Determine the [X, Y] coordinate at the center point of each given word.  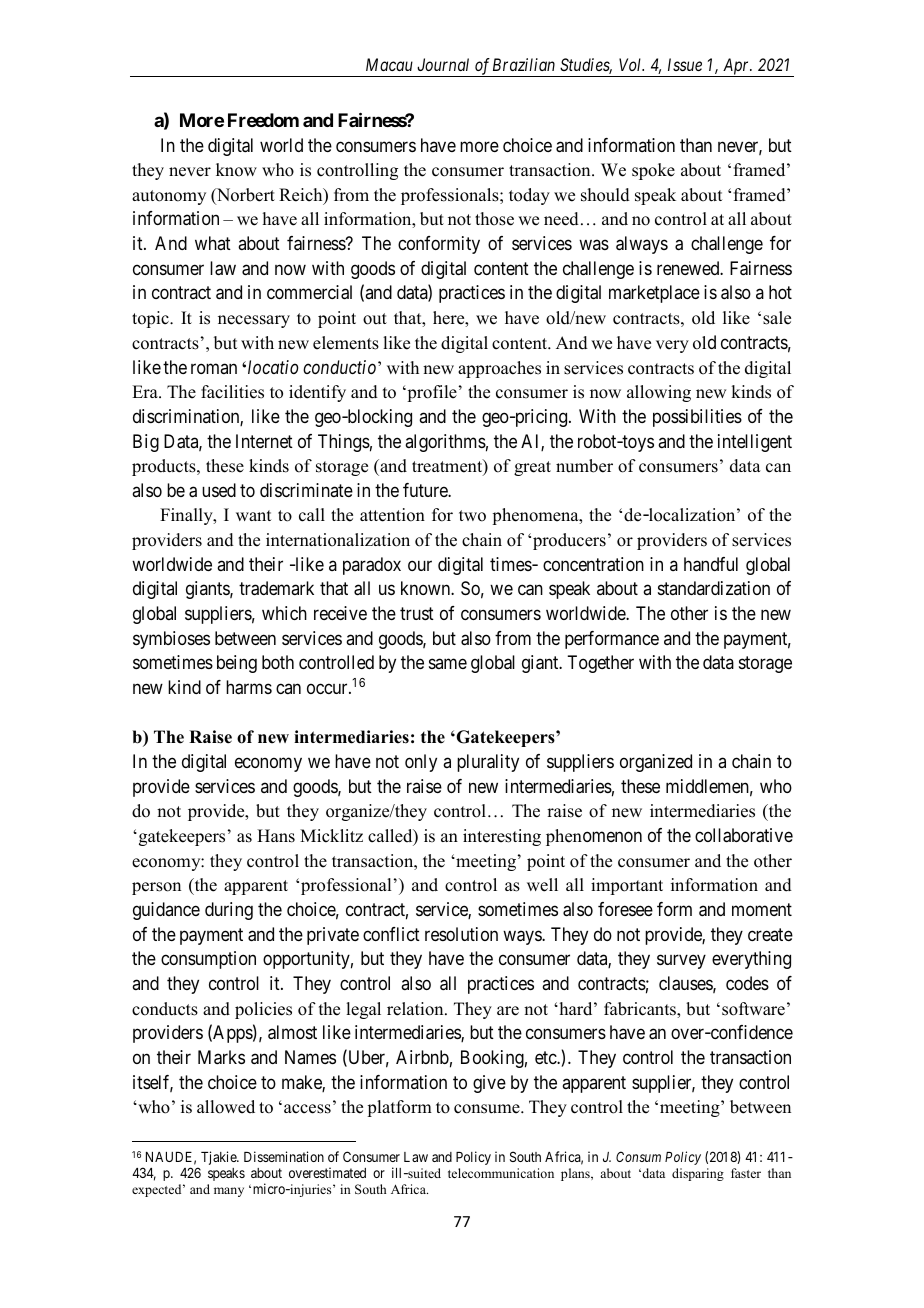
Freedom [263, 120]
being [237, 664]
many [229, 1192]
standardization [714, 588]
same [448, 664]
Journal [443, 64]
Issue [685, 64]
